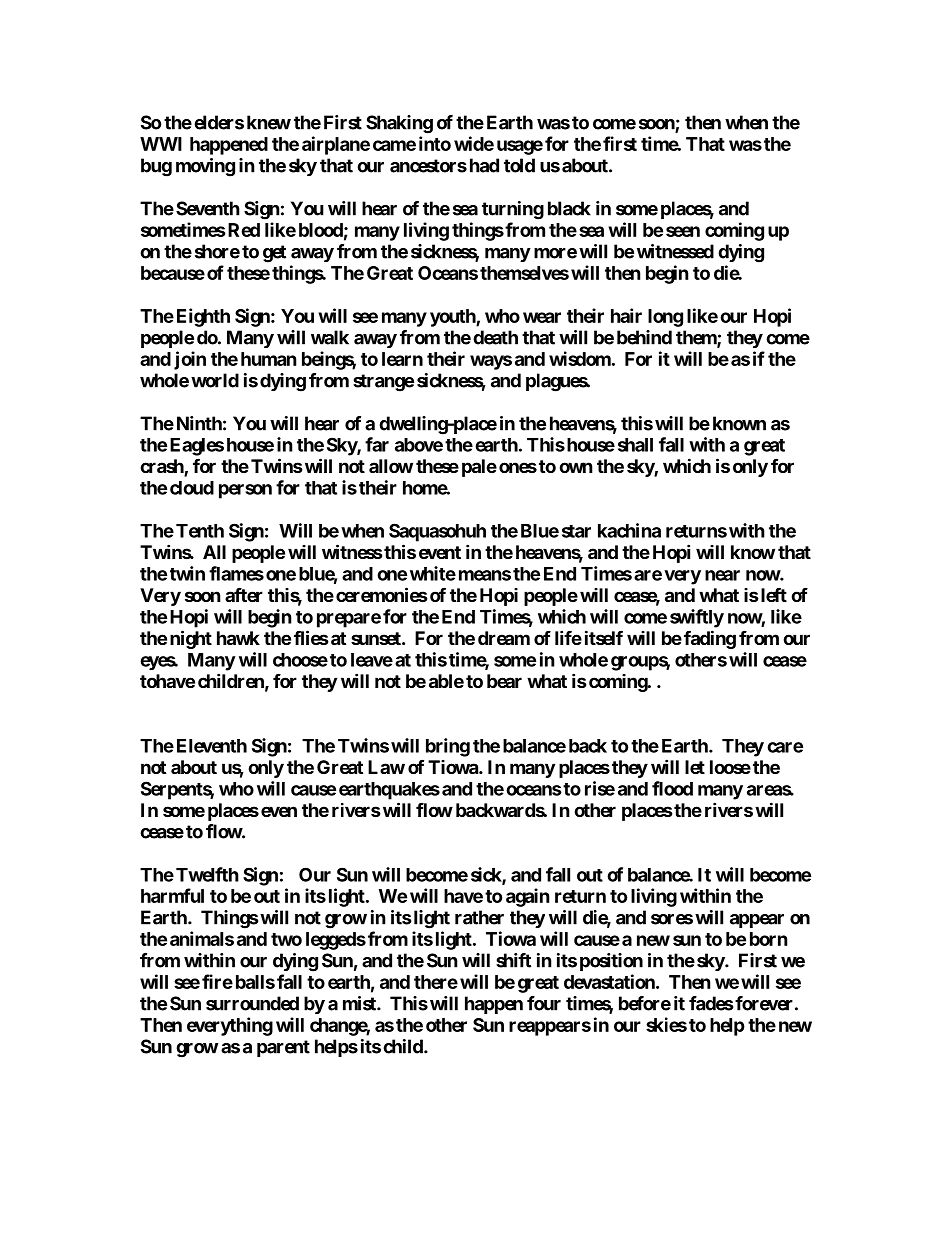 The image size is (952, 1233). What do you see at coordinates (205, 167) in the screenshot?
I see `moving` at bounding box center [205, 167].
